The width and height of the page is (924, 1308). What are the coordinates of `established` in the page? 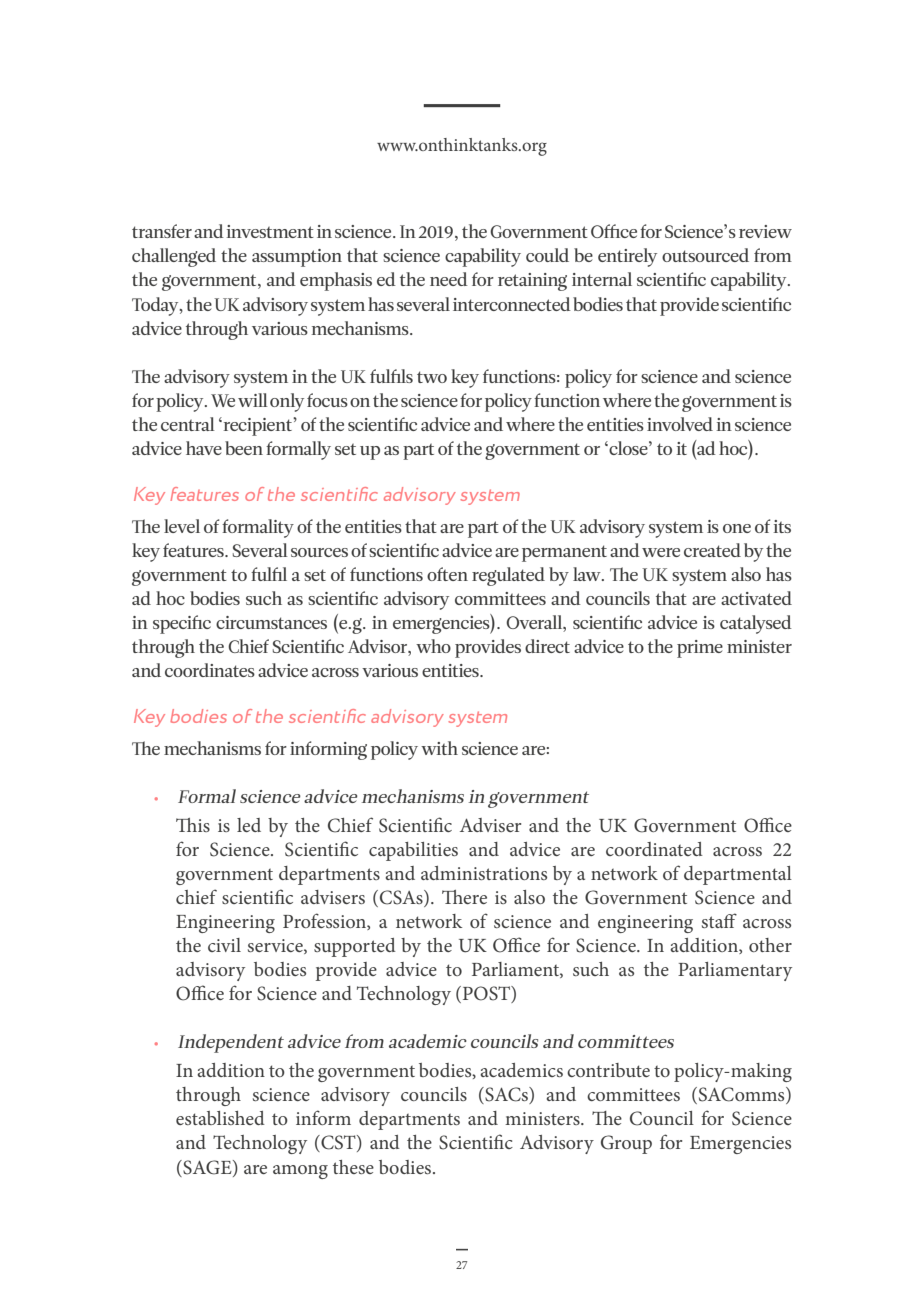 It's located at (220, 1118).
